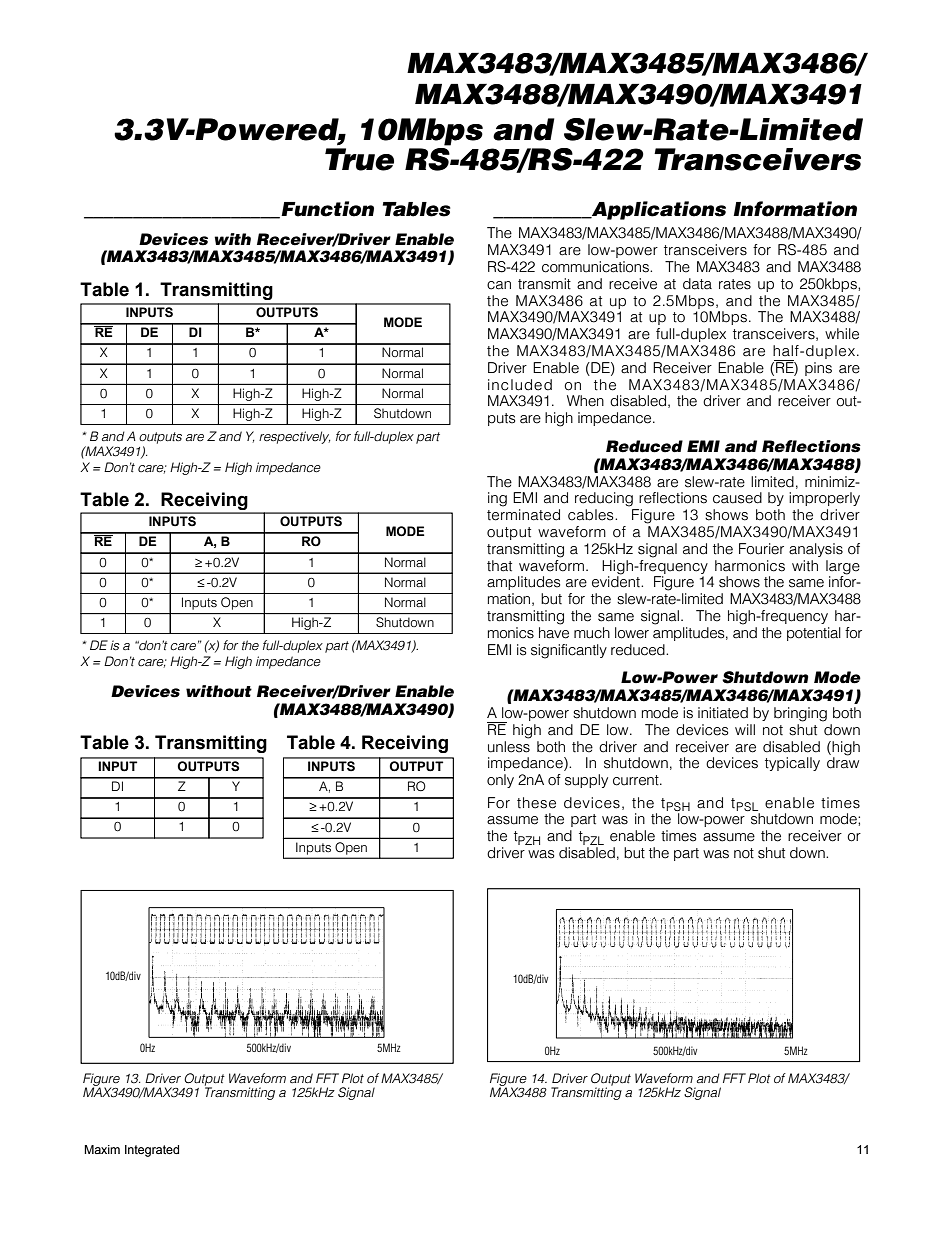  Describe the element at coordinates (520, 385) in the document. I see `included` at that location.
